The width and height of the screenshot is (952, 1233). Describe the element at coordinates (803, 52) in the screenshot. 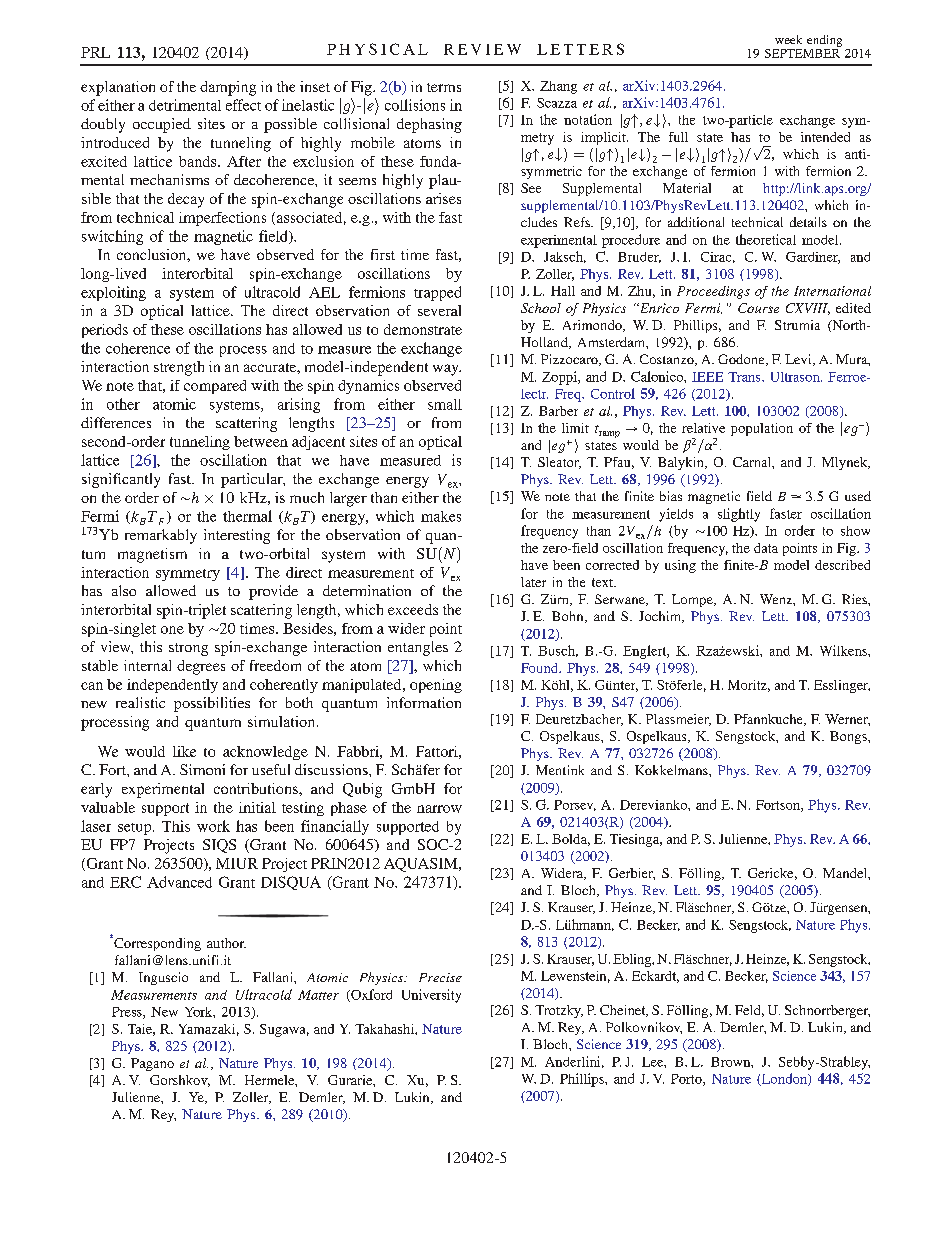

I see `SEPTEMBER` at that location.
